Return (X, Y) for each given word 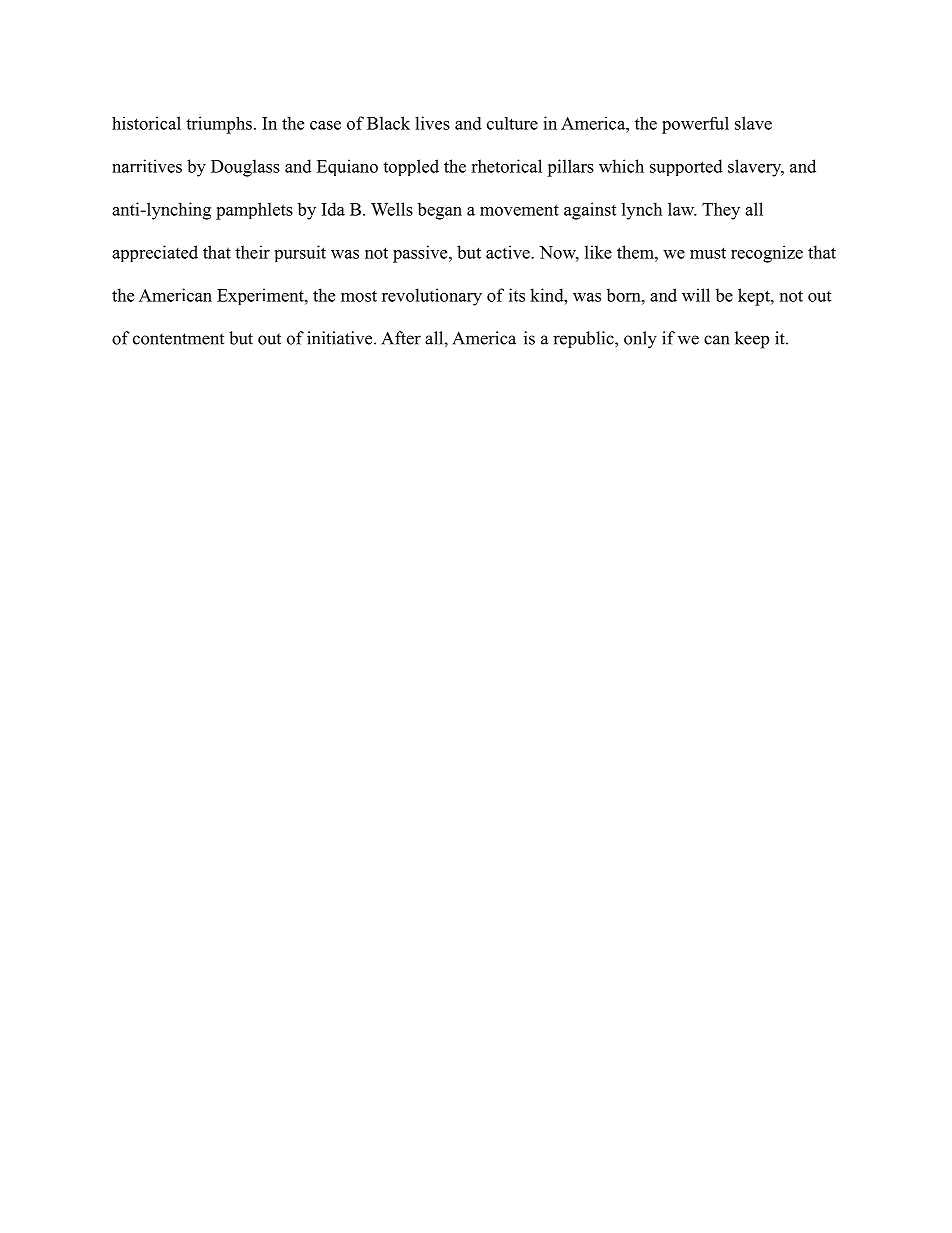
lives (432, 123)
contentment (178, 339)
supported (686, 167)
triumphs (219, 125)
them (636, 252)
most (359, 296)
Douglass (245, 168)
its (517, 295)
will (696, 295)
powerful (695, 125)
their (252, 252)
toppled (411, 167)
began (439, 211)
